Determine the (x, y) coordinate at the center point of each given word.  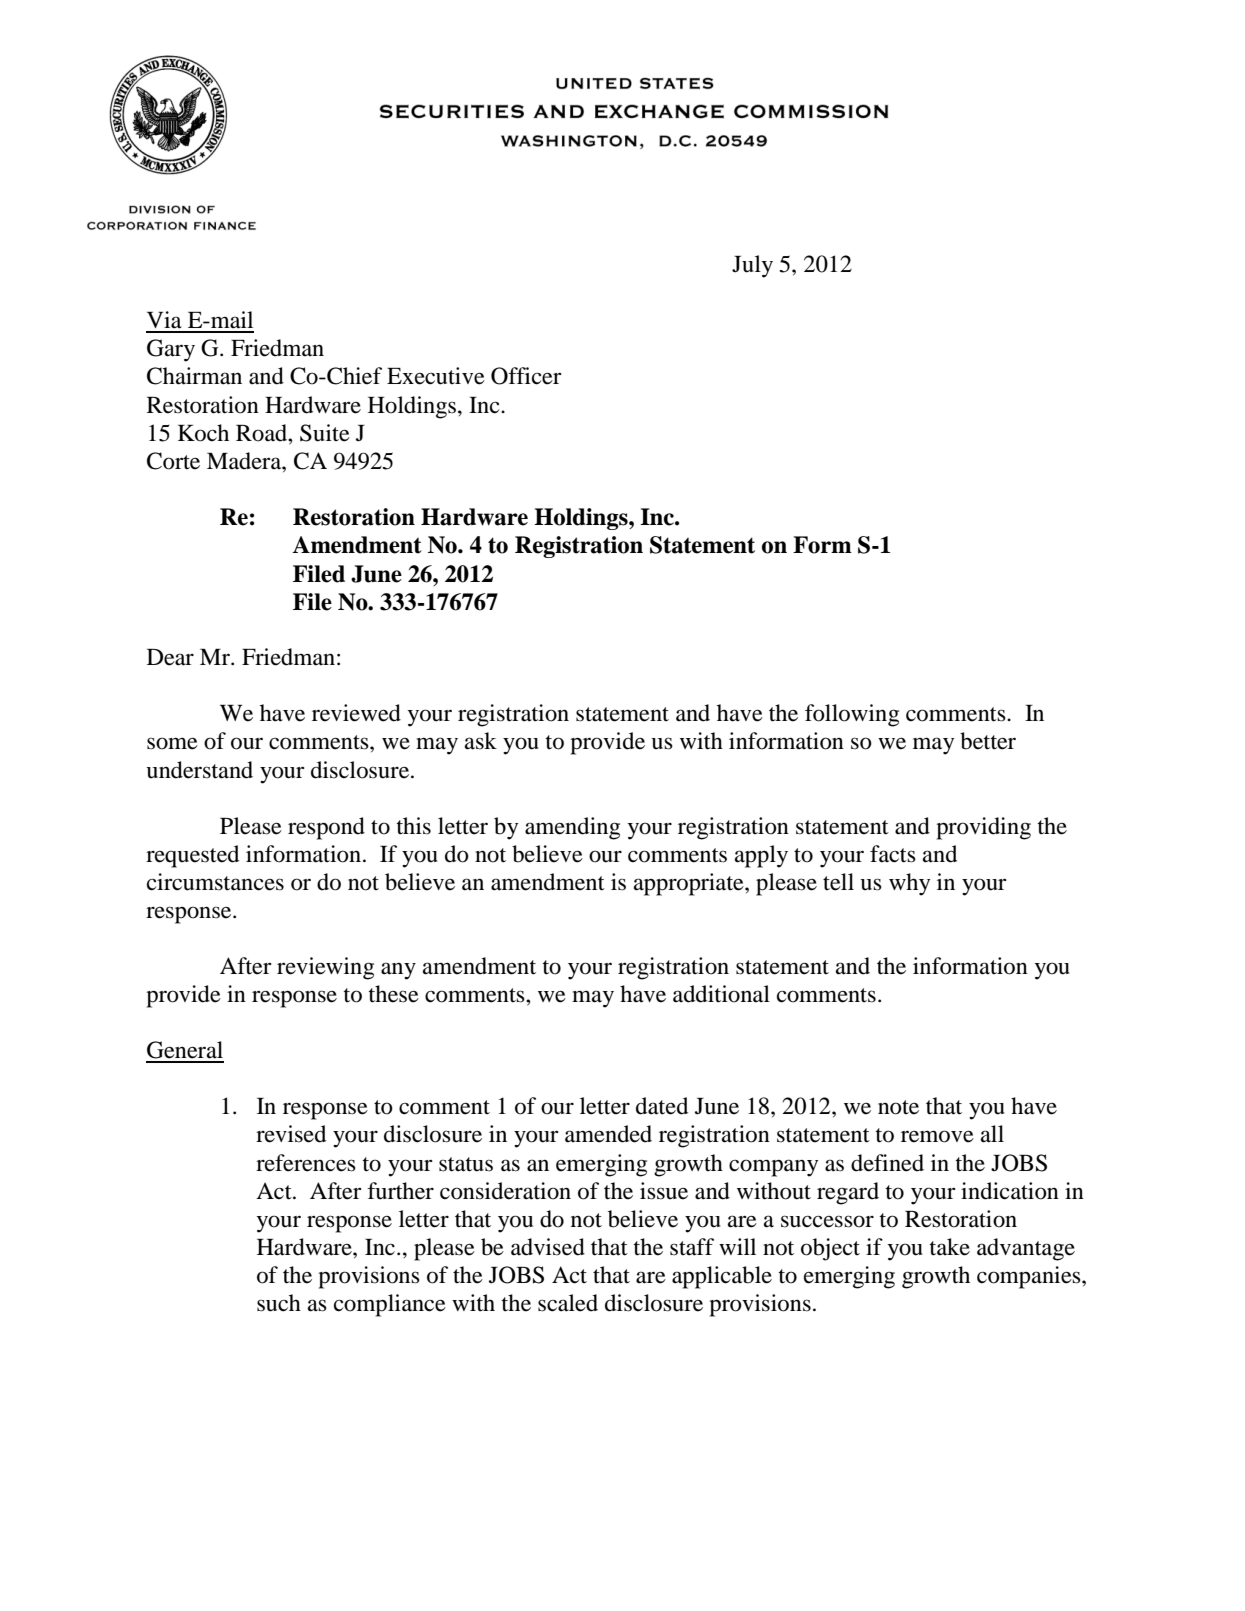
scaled (568, 1303)
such (279, 1303)
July (752, 266)
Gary (171, 350)
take (949, 1247)
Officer (526, 376)
